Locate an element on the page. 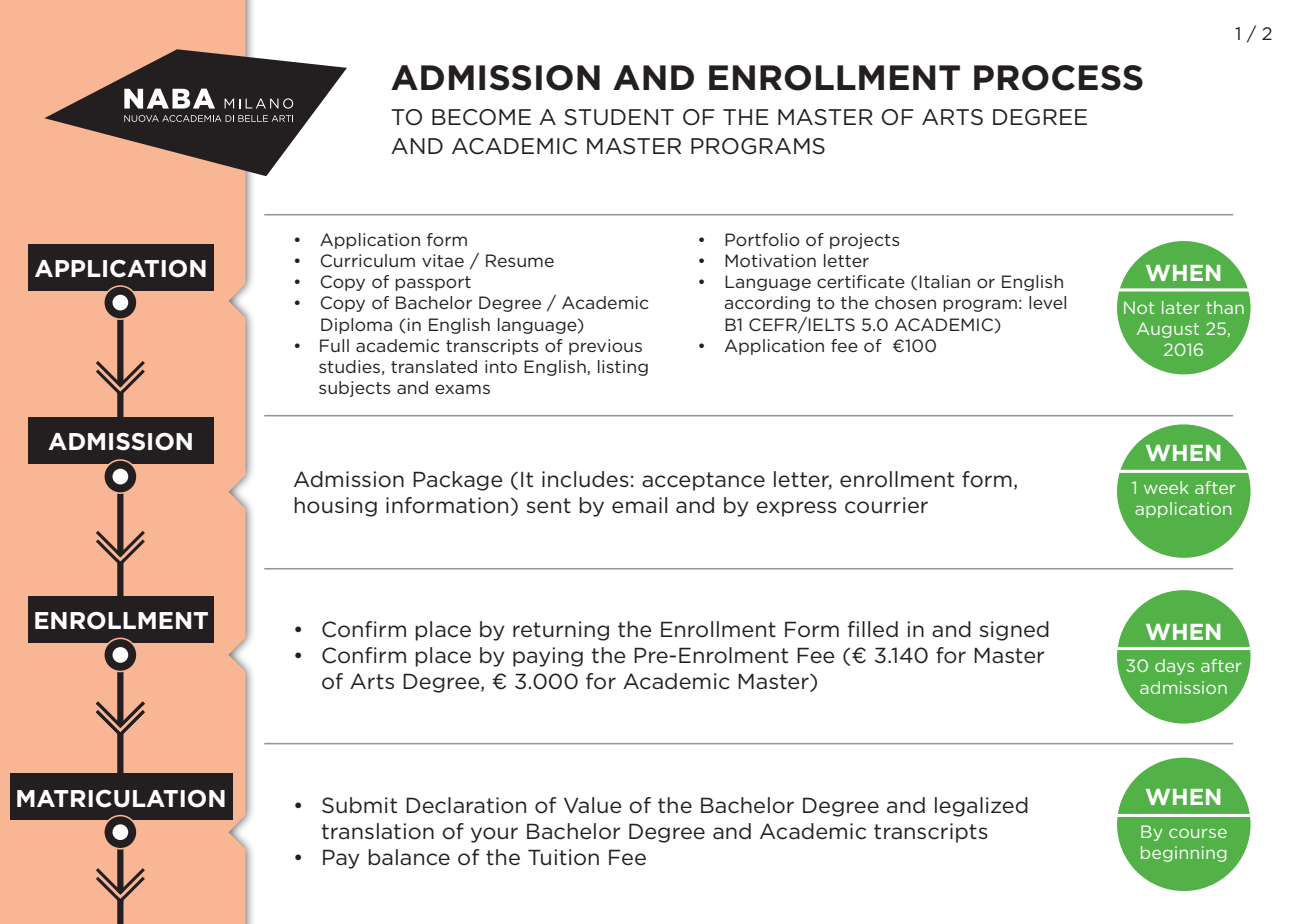 The width and height of the image is (1308, 924). returning is located at coordinates (561, 631).
